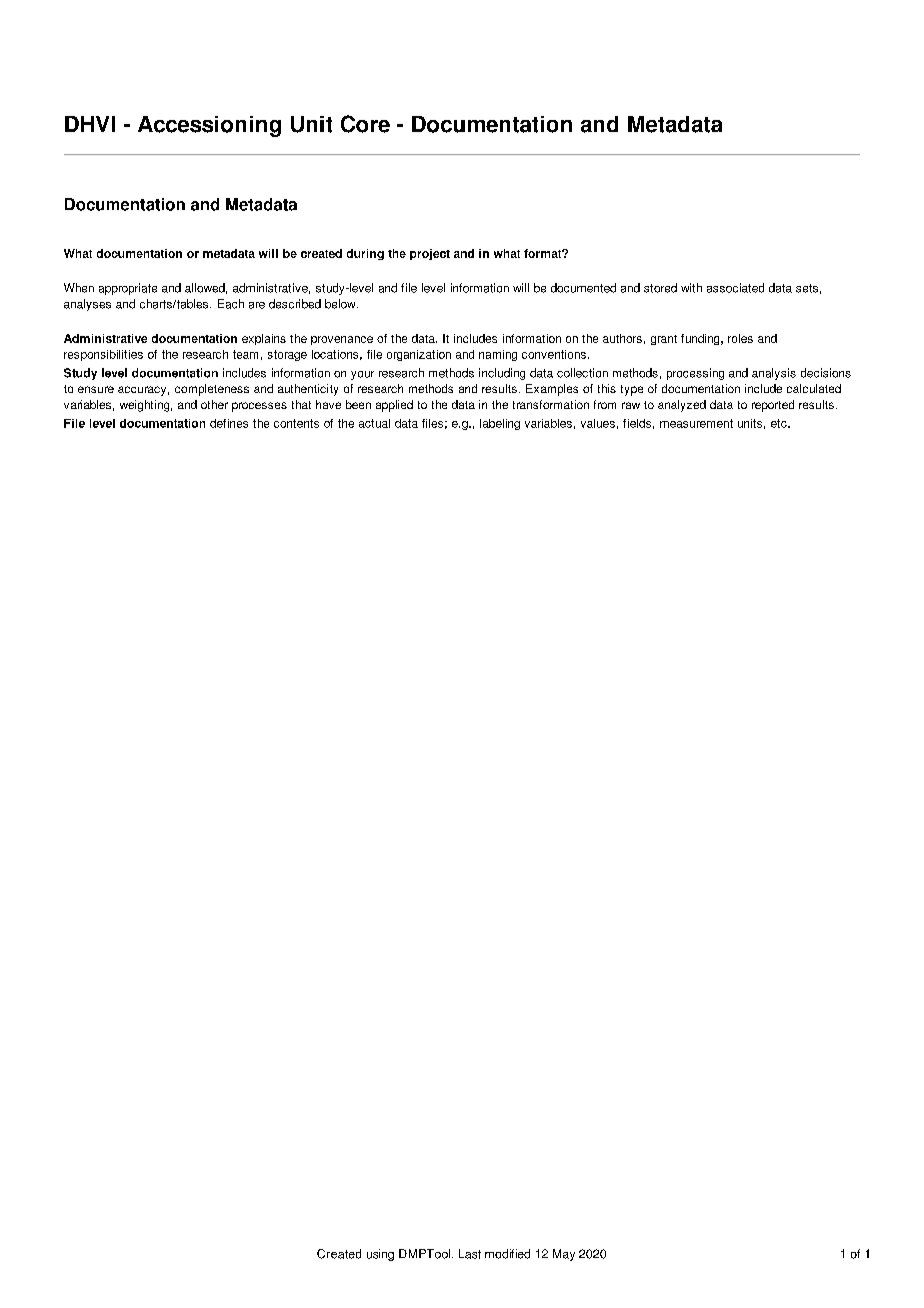 Image resolution: width=924 pixels, height=1308 pixels. What do you see at coordinates (380, 1255) in the screenshot?
I see `using` at bounding box center [380, 1255].
